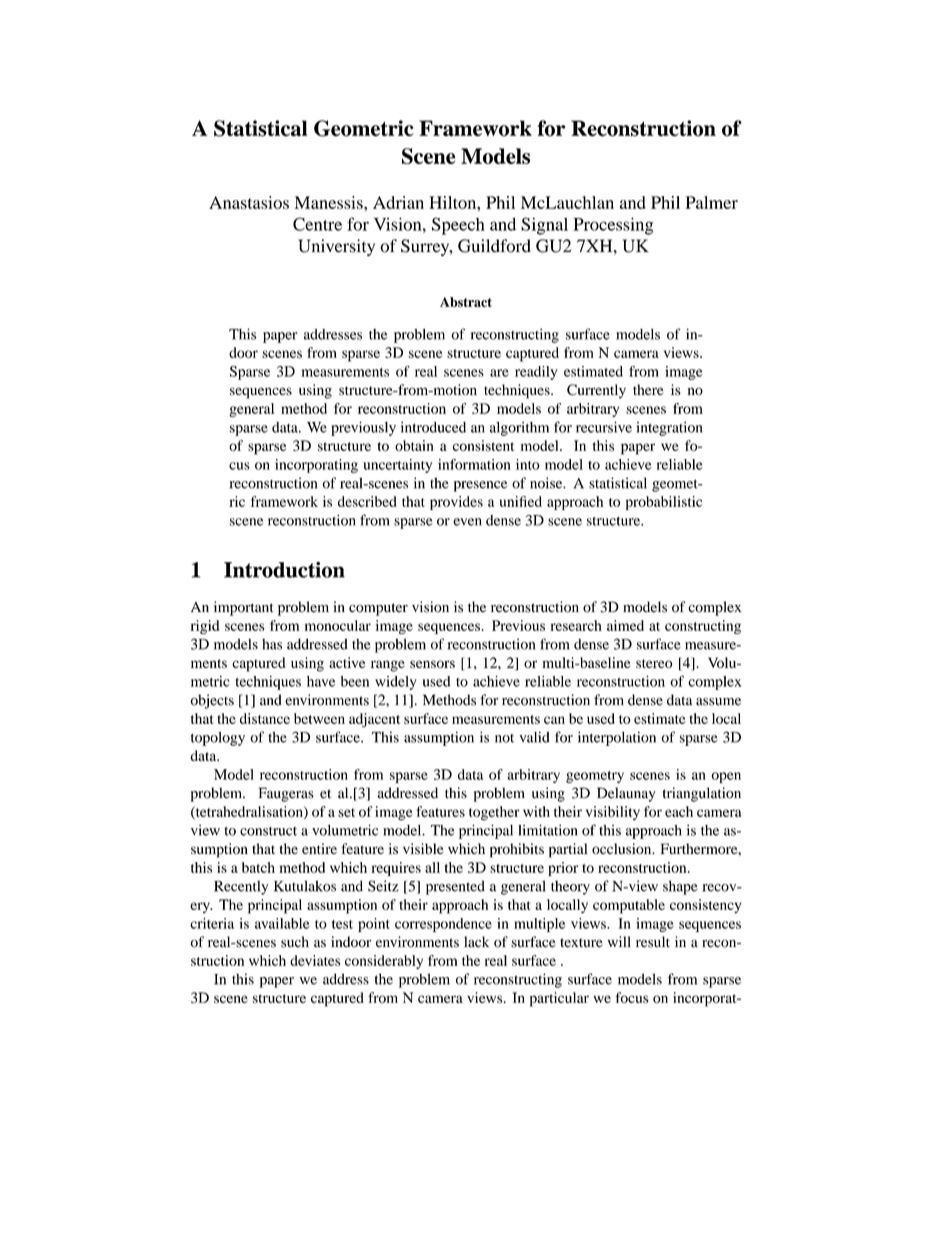 The image size is (952, 1233). Describe the element at coordinates (613, 226) in the document. I see `Processing` at that location.
